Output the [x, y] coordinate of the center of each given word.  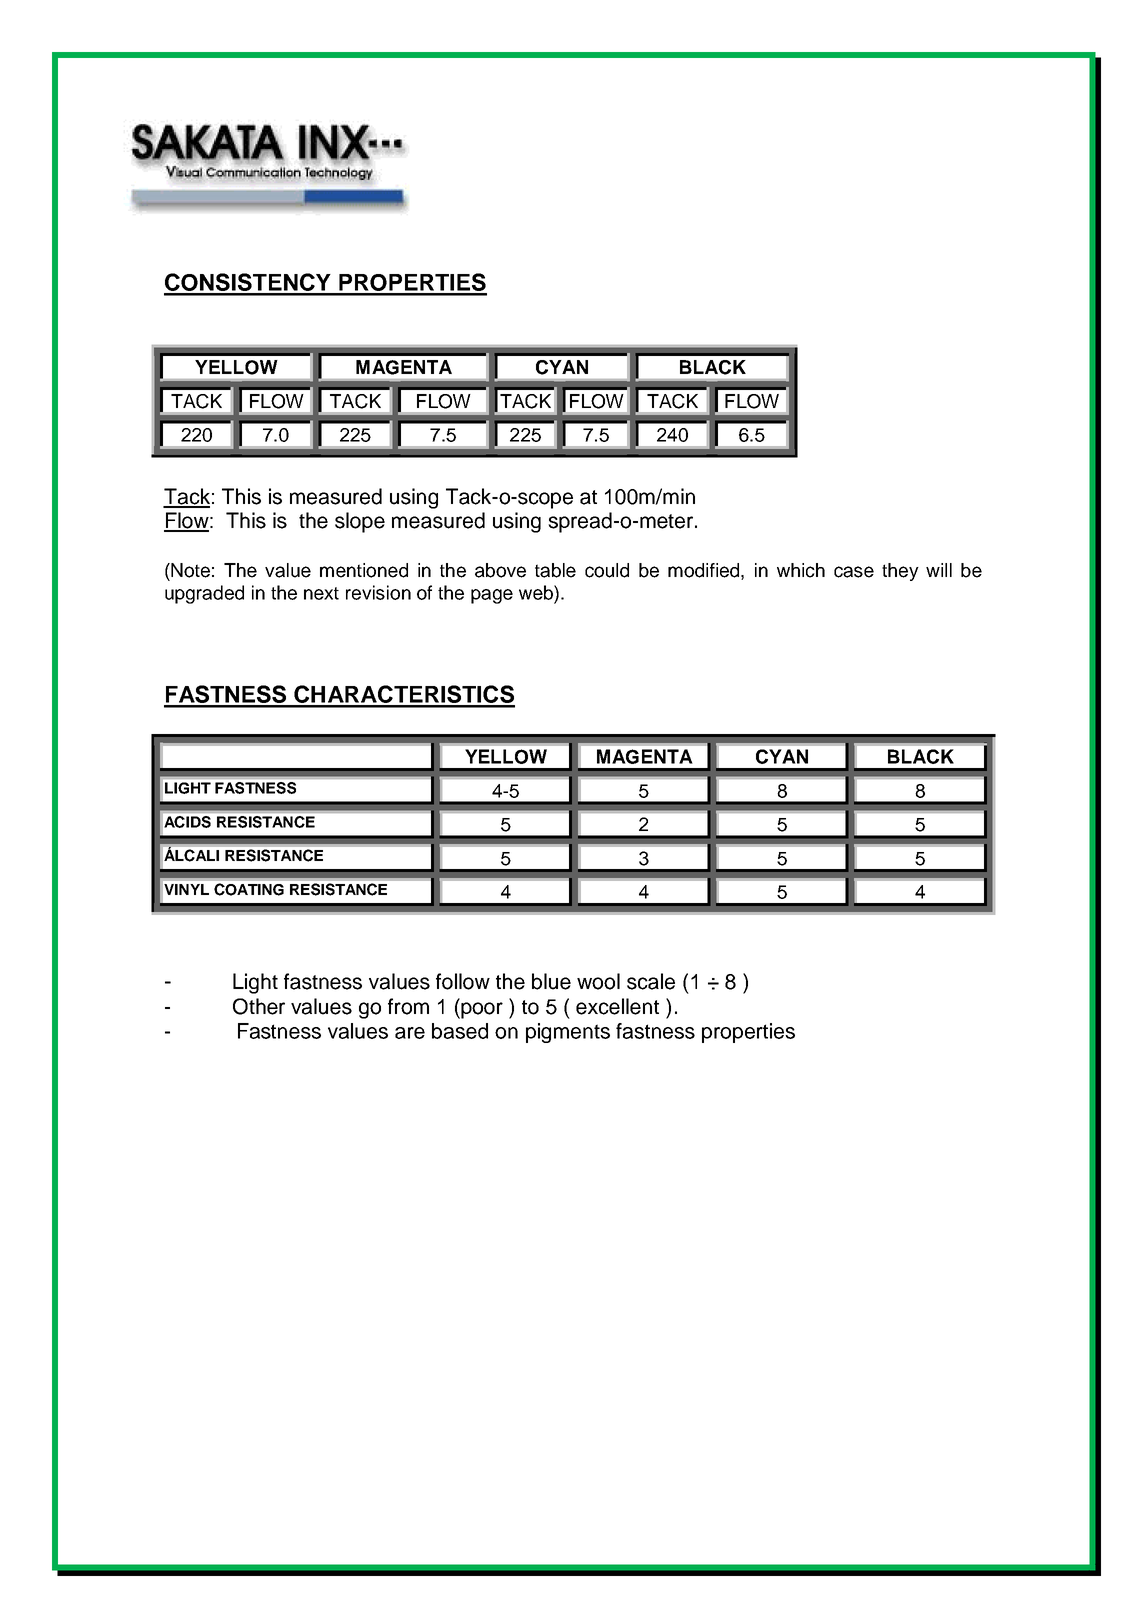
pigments [568, 1033]
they [900, 572]
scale [651, 981]
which [801, 570]
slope [360, 522]
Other [259, 1006]
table [555, 570]
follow [463, 981]
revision [378, 592]
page [492, 596]
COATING [249, 889]
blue [551, 981]
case [854, 572]
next [321, 593]
